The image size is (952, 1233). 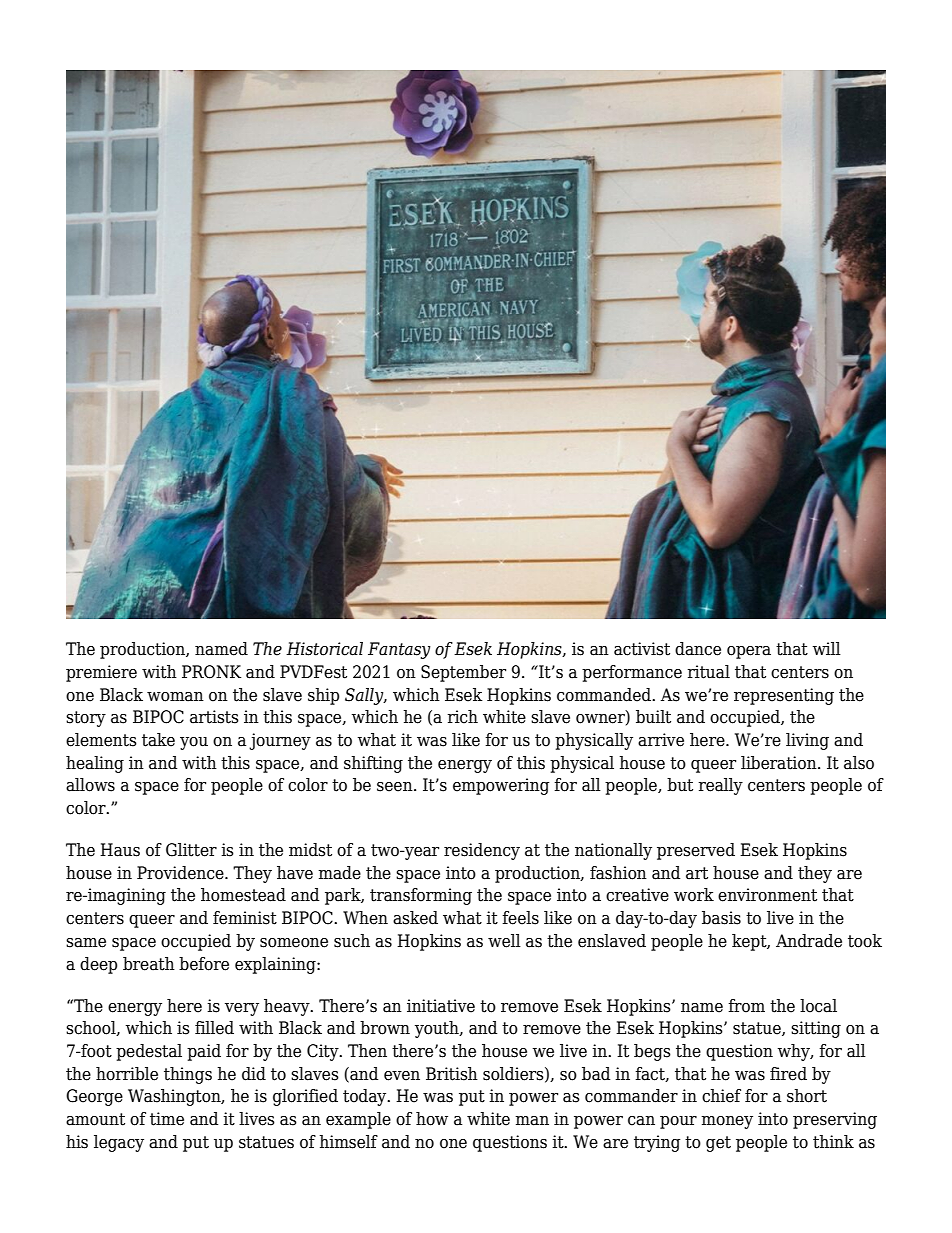 I want to click on homestead, so click(x=243, y=895).
